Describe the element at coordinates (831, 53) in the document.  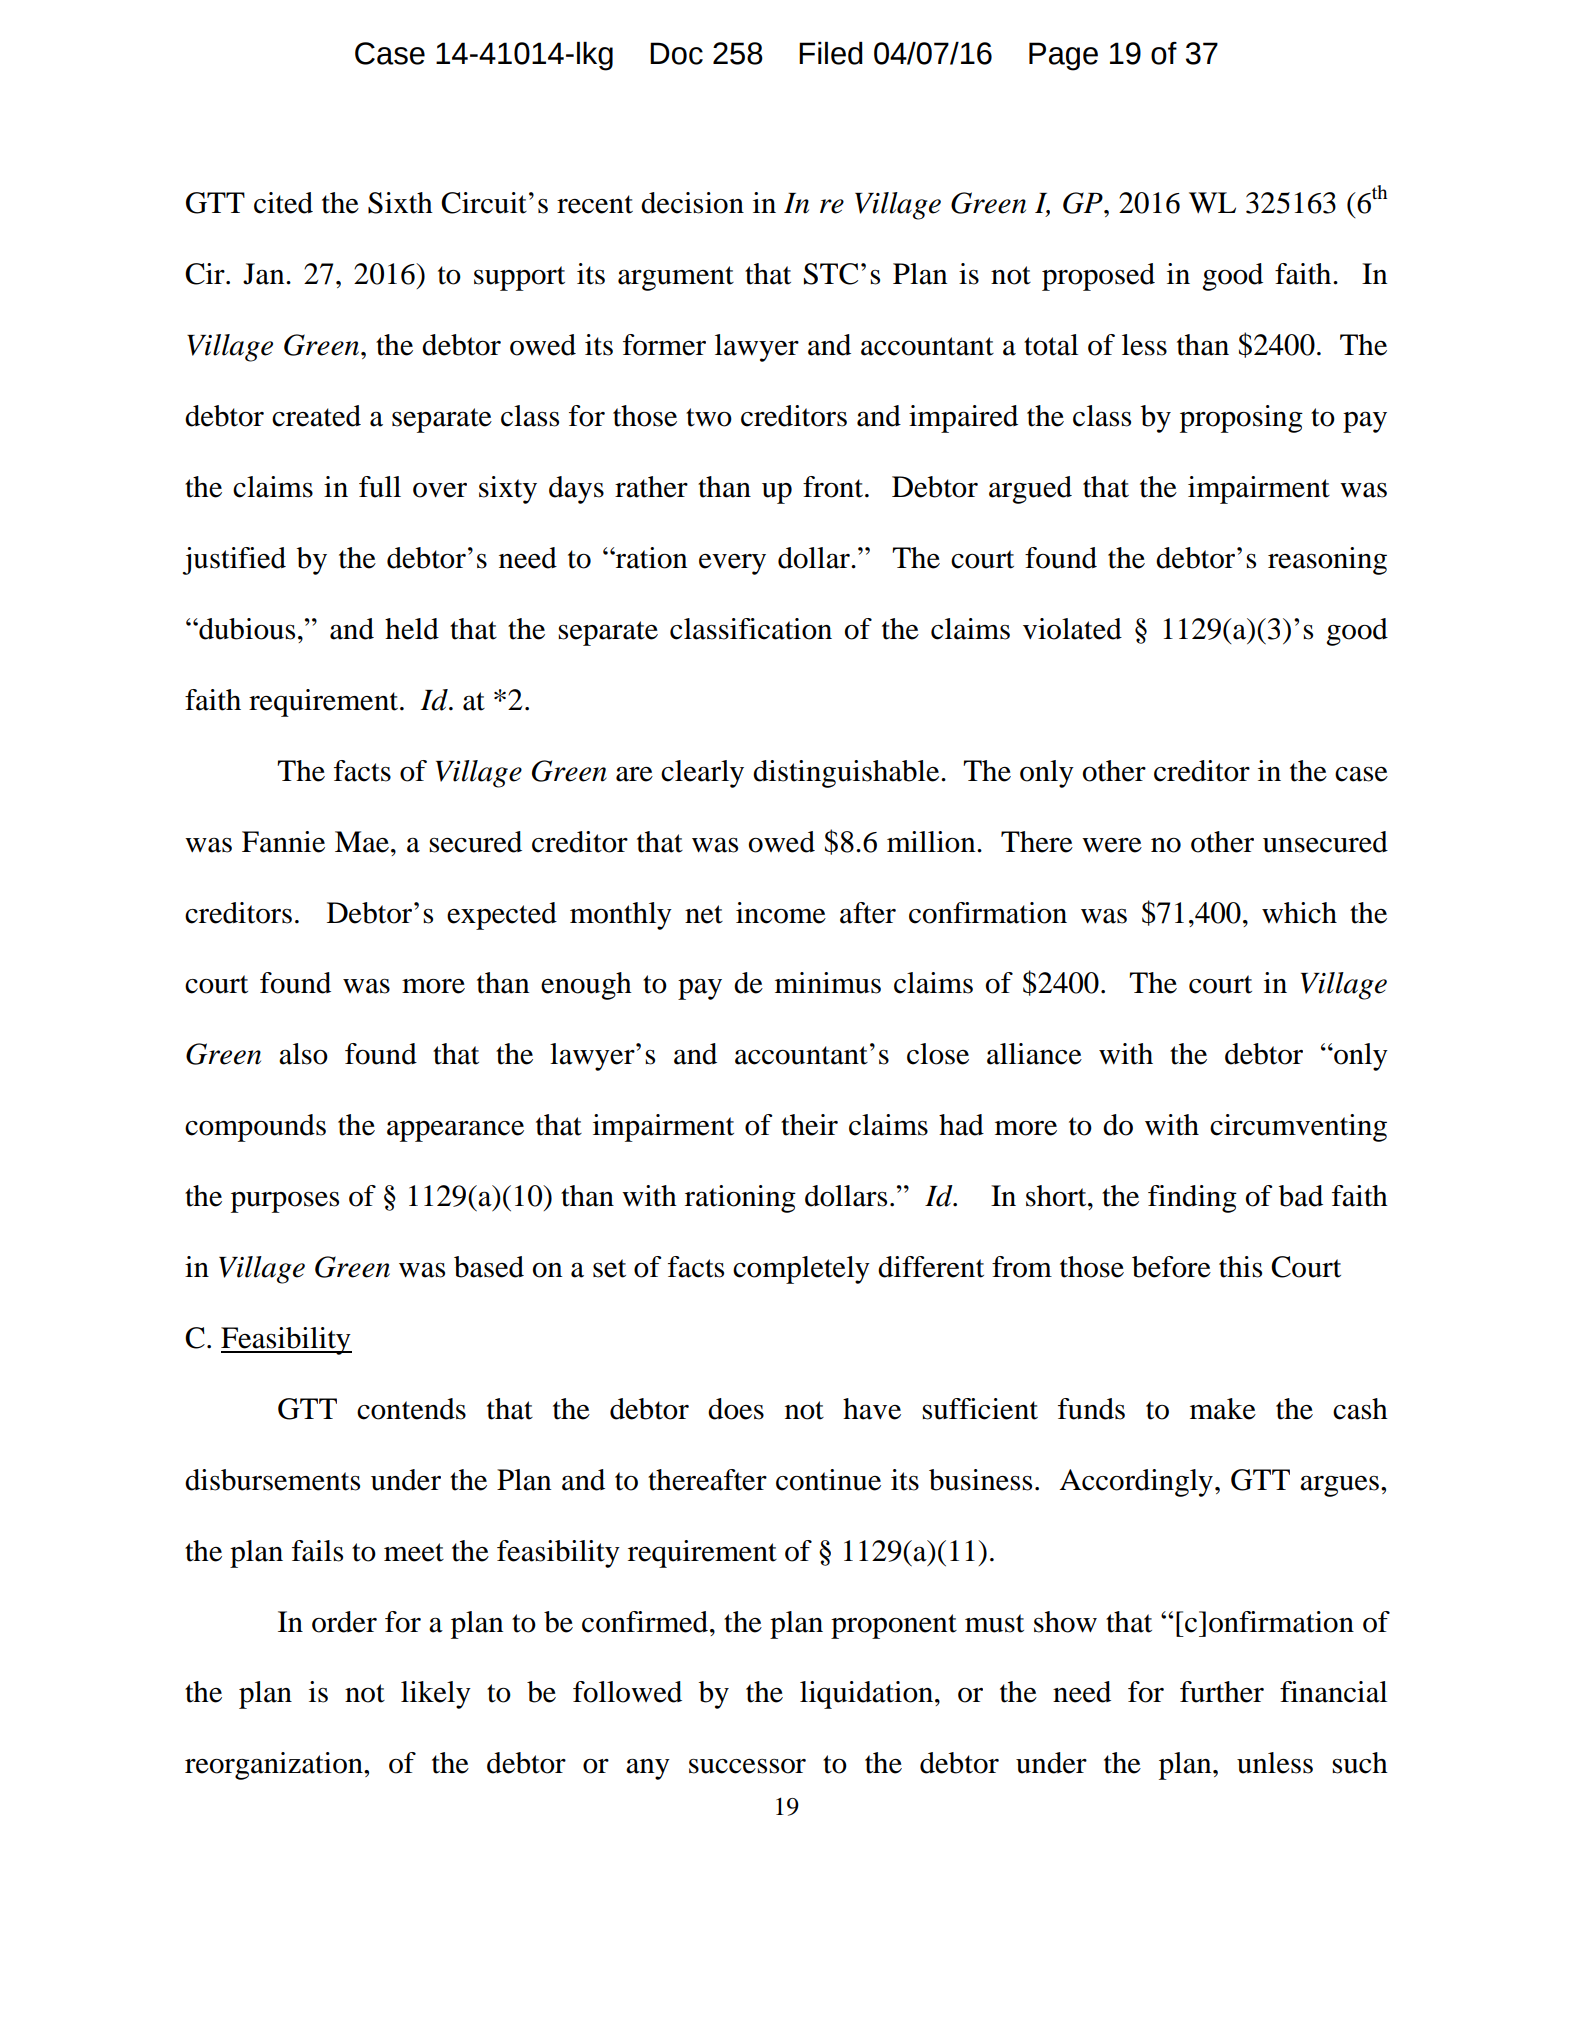
I see `Filed` at that location.
